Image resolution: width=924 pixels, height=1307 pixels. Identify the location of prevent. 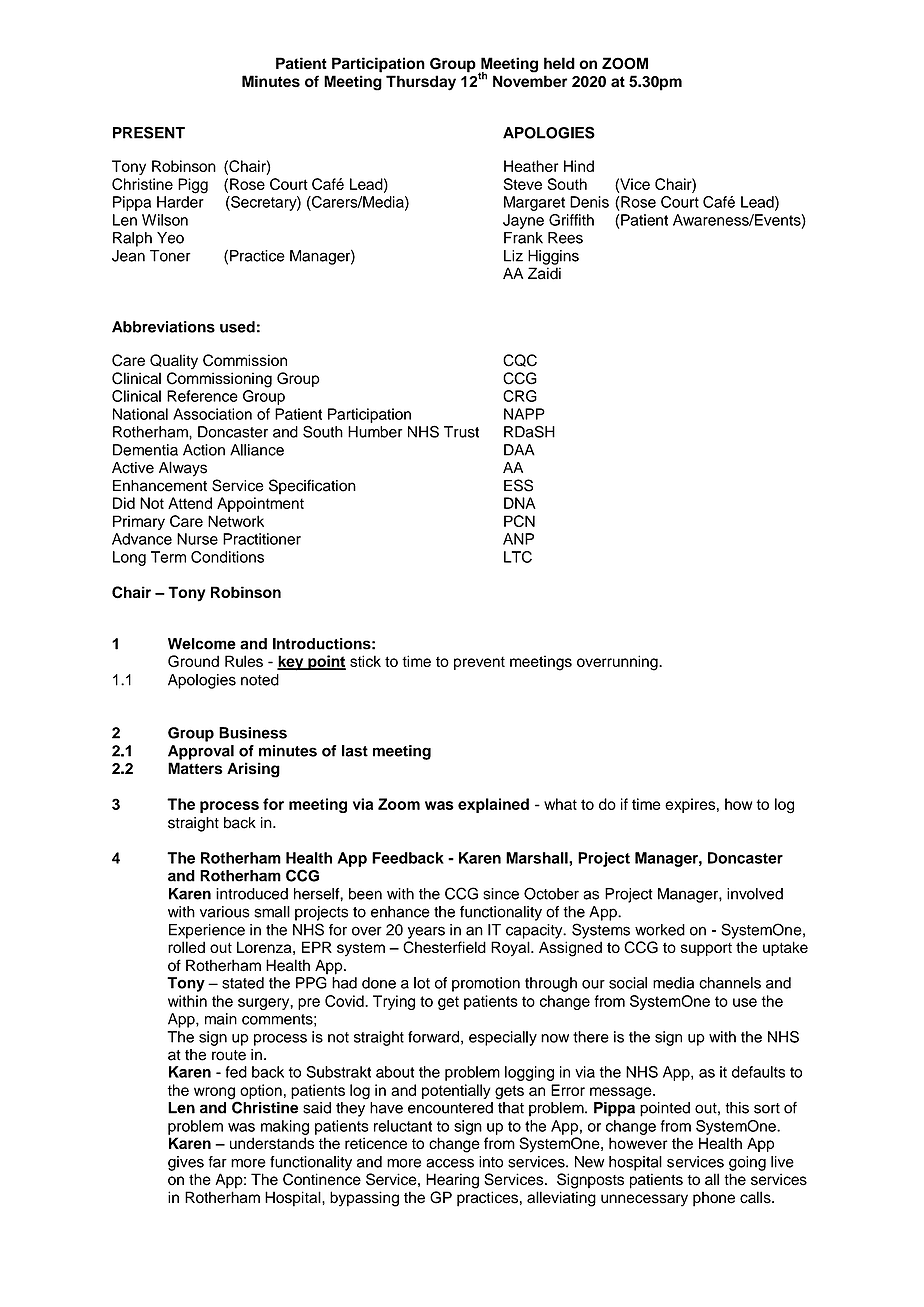
(479, 663).
